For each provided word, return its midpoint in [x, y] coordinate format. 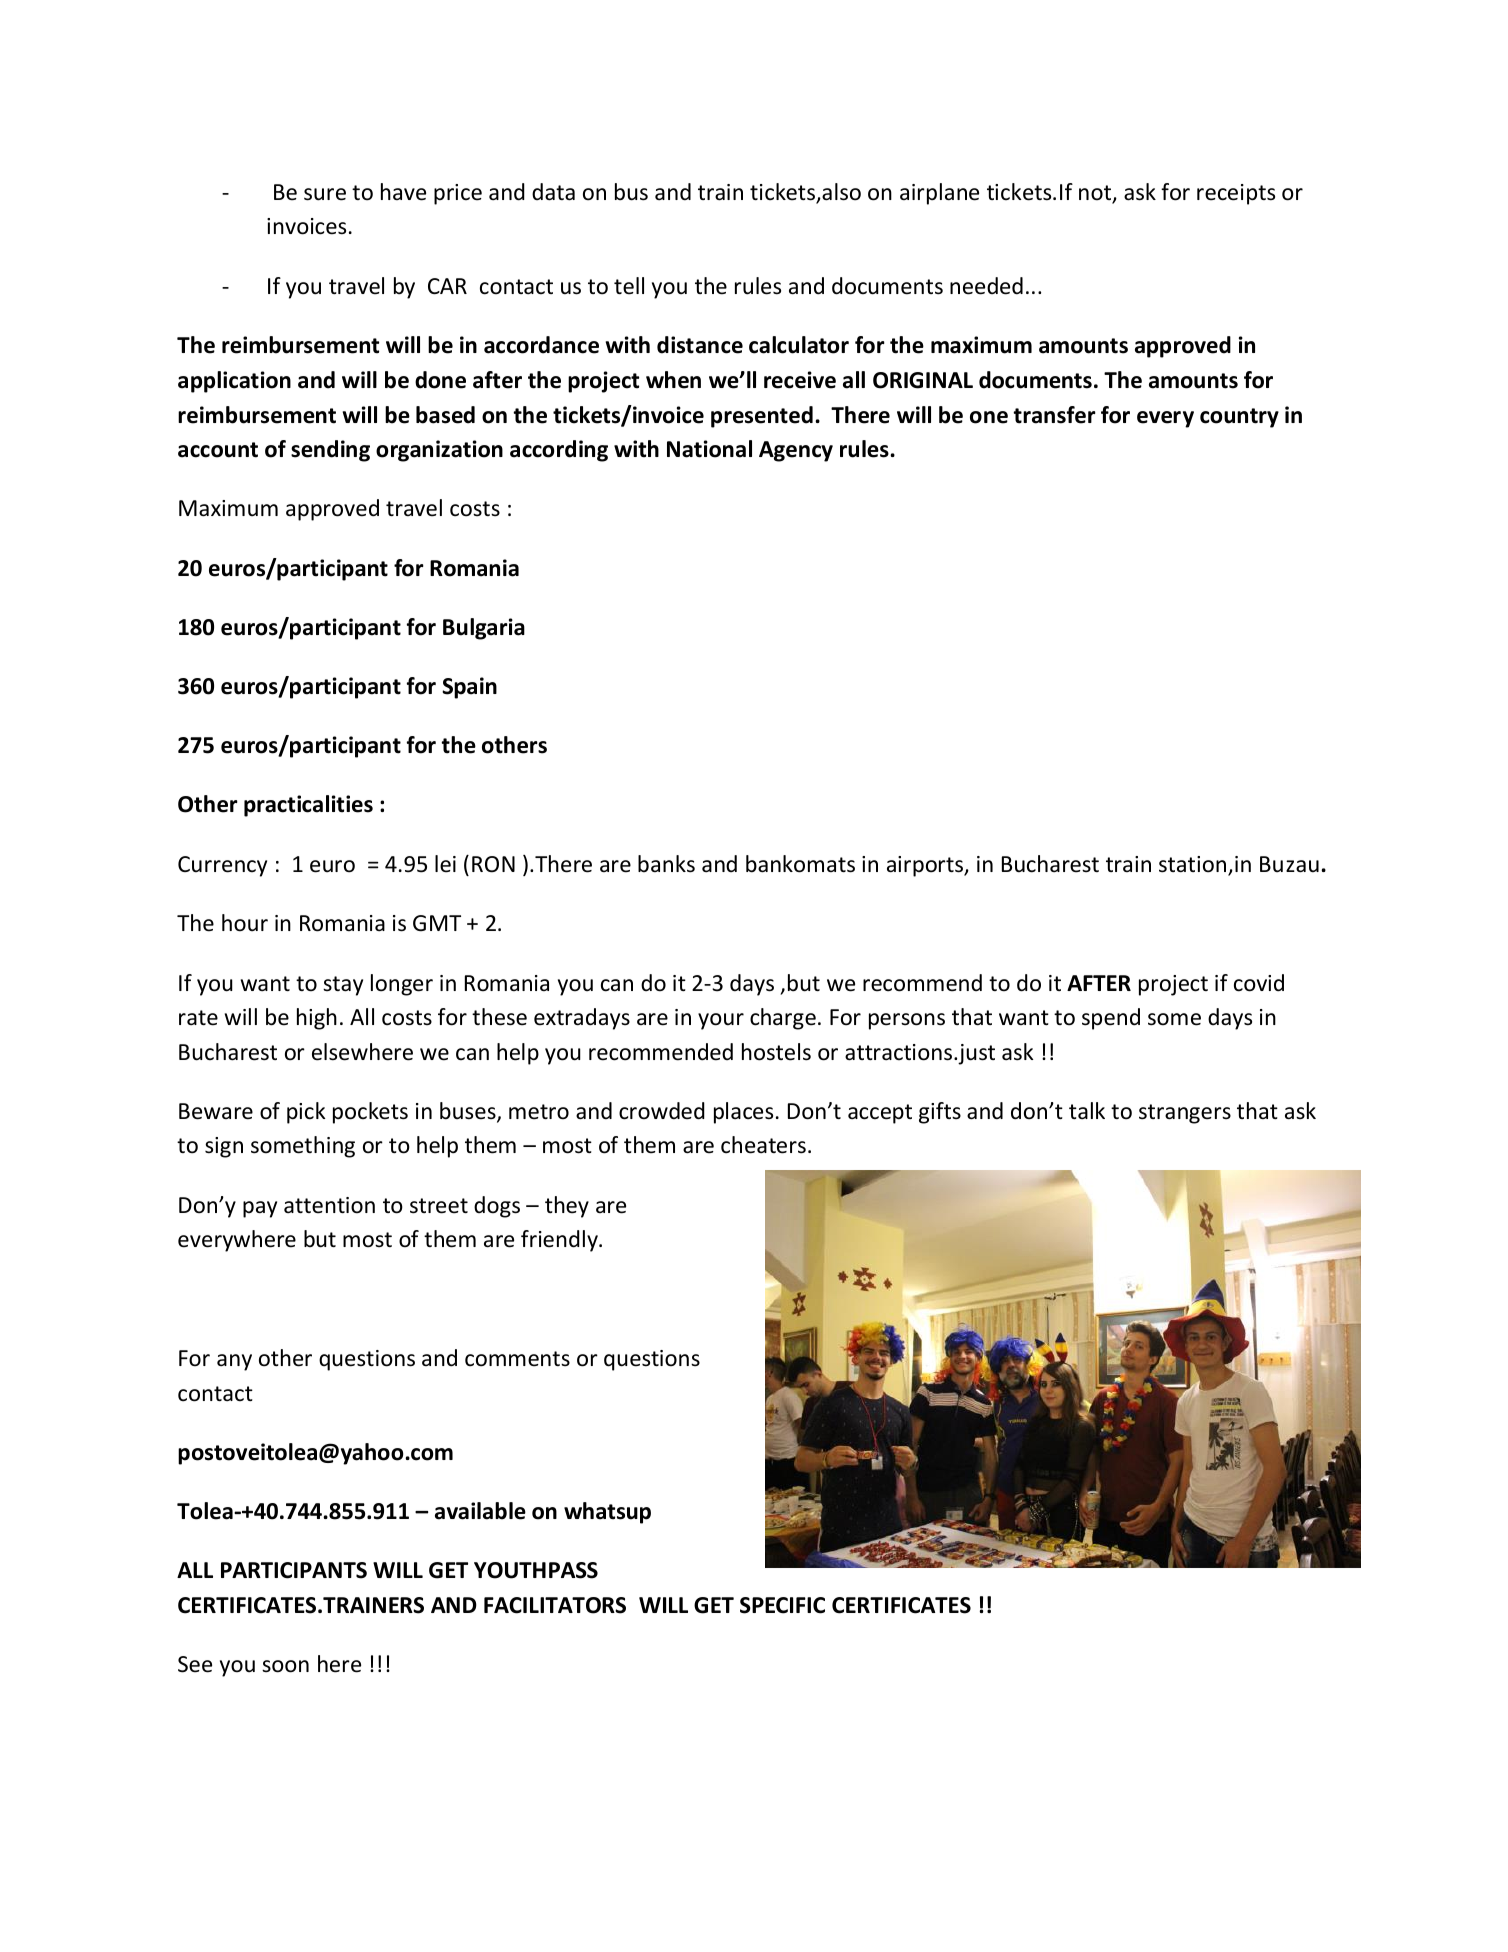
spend [1111, 1019]
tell [629, 286]
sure [325, 194]
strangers [1185, 1114]
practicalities [308, 806]
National [709, 449]
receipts [1236, 194]
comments [517, 1359]
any [234, 1362]
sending [330, 451]
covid [1259, 983]
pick [306, 1113]
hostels [776, 1052]
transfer [1054, 415]
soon [285, 1666]
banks [666, 864]
